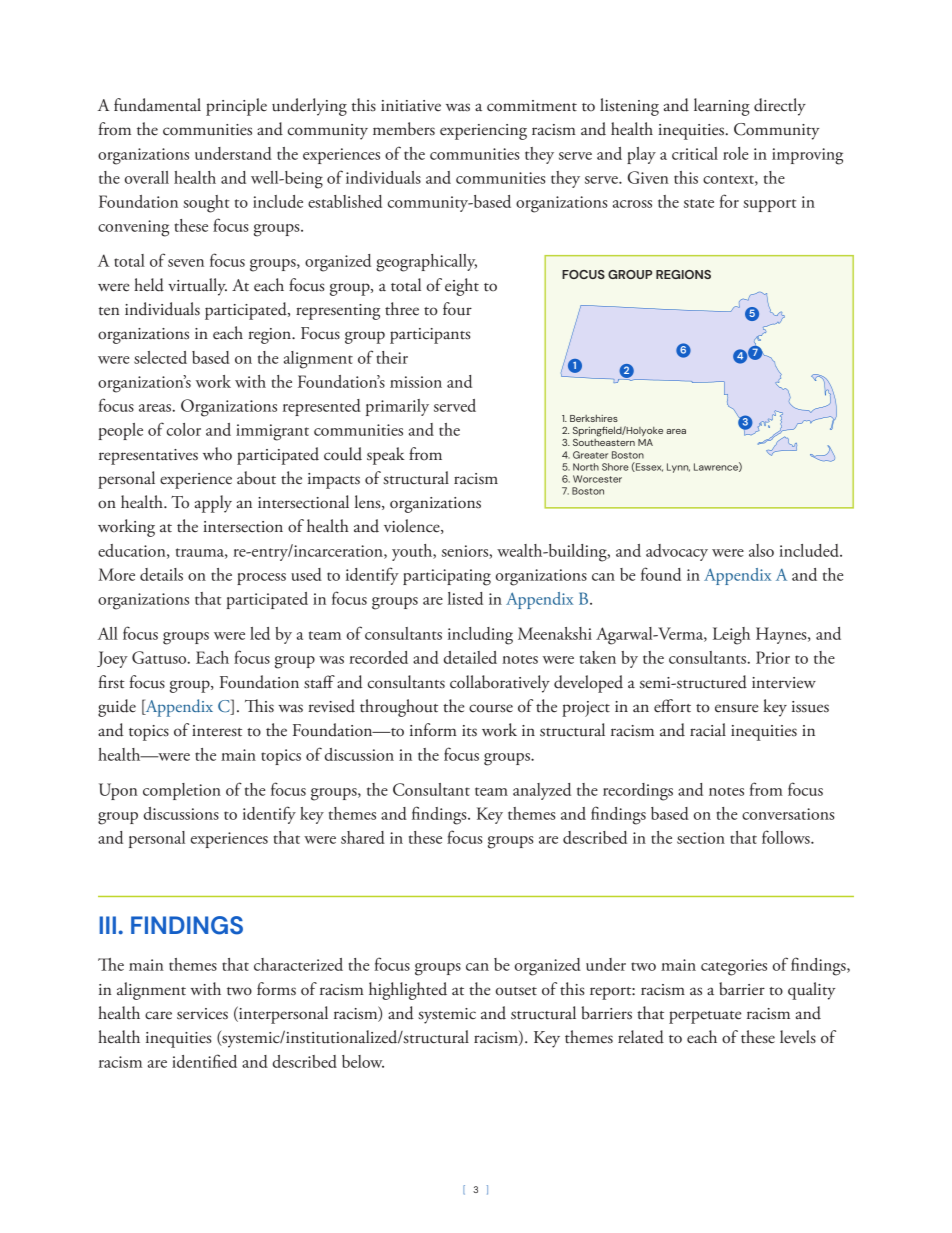  I want to click on interest, so click(217, 731).
